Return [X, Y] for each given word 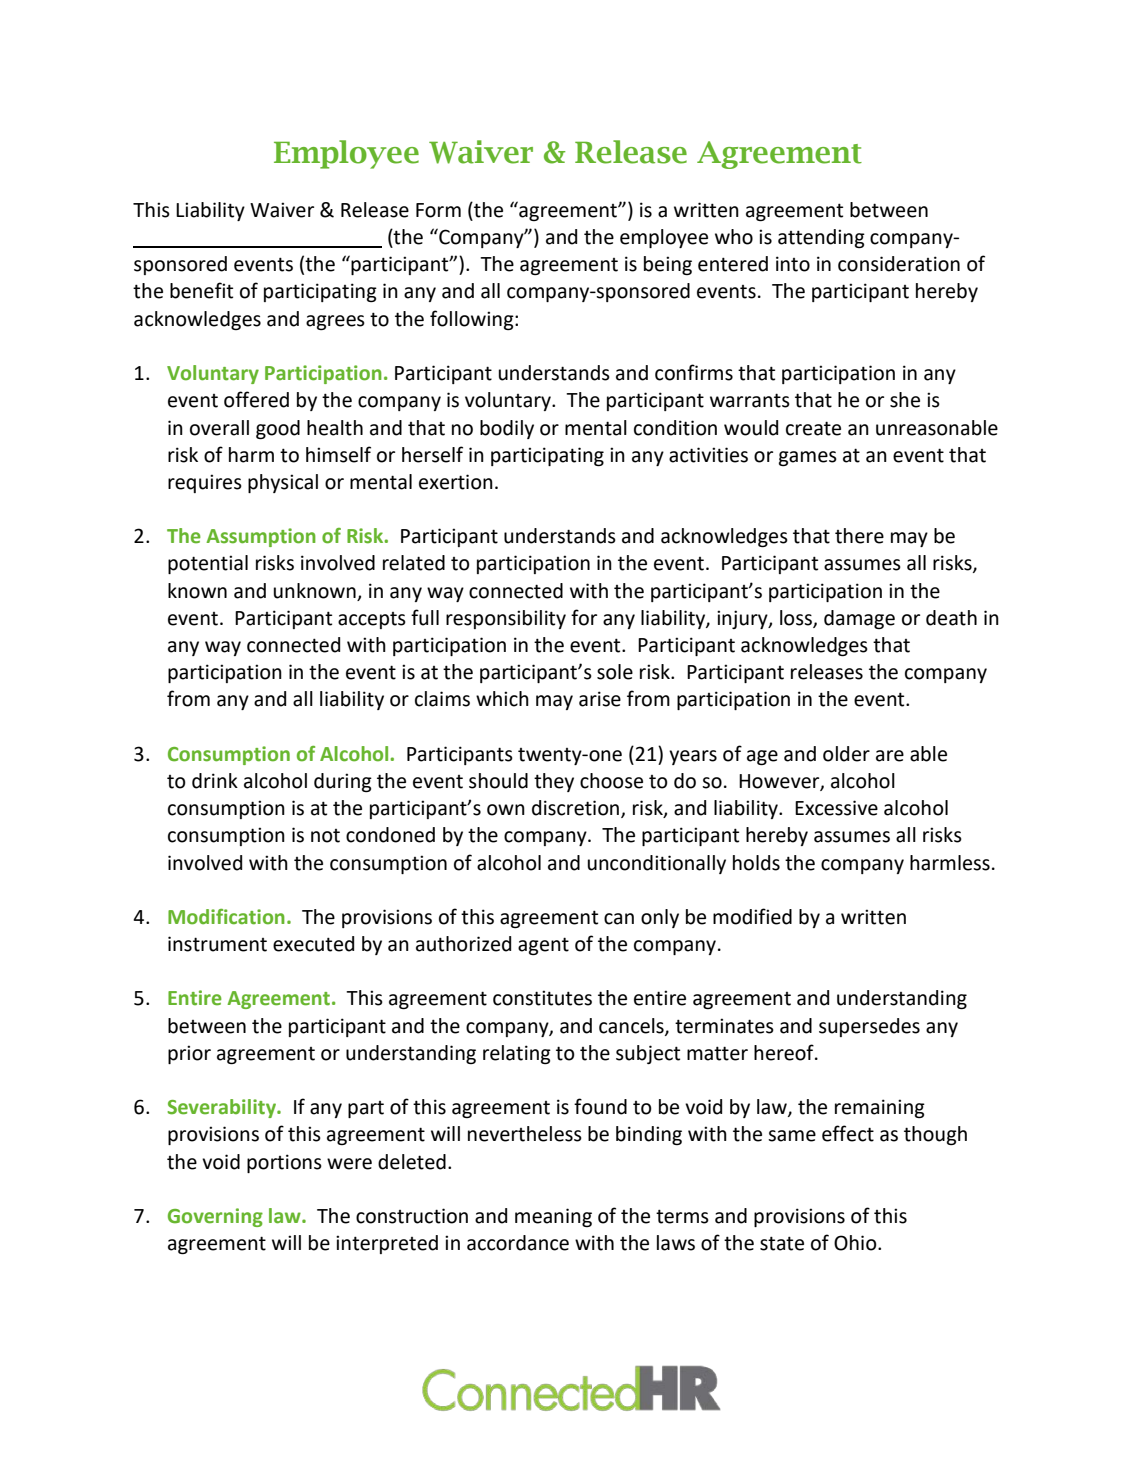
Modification [226, 917]
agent [543, 946]
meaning [553, 1217]
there [859, 536]
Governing [215, 1217]
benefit [201, 290]
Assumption [261, 537]
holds [756, 863]
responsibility [506, 619]
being [668, 265]
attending [821, 238]
